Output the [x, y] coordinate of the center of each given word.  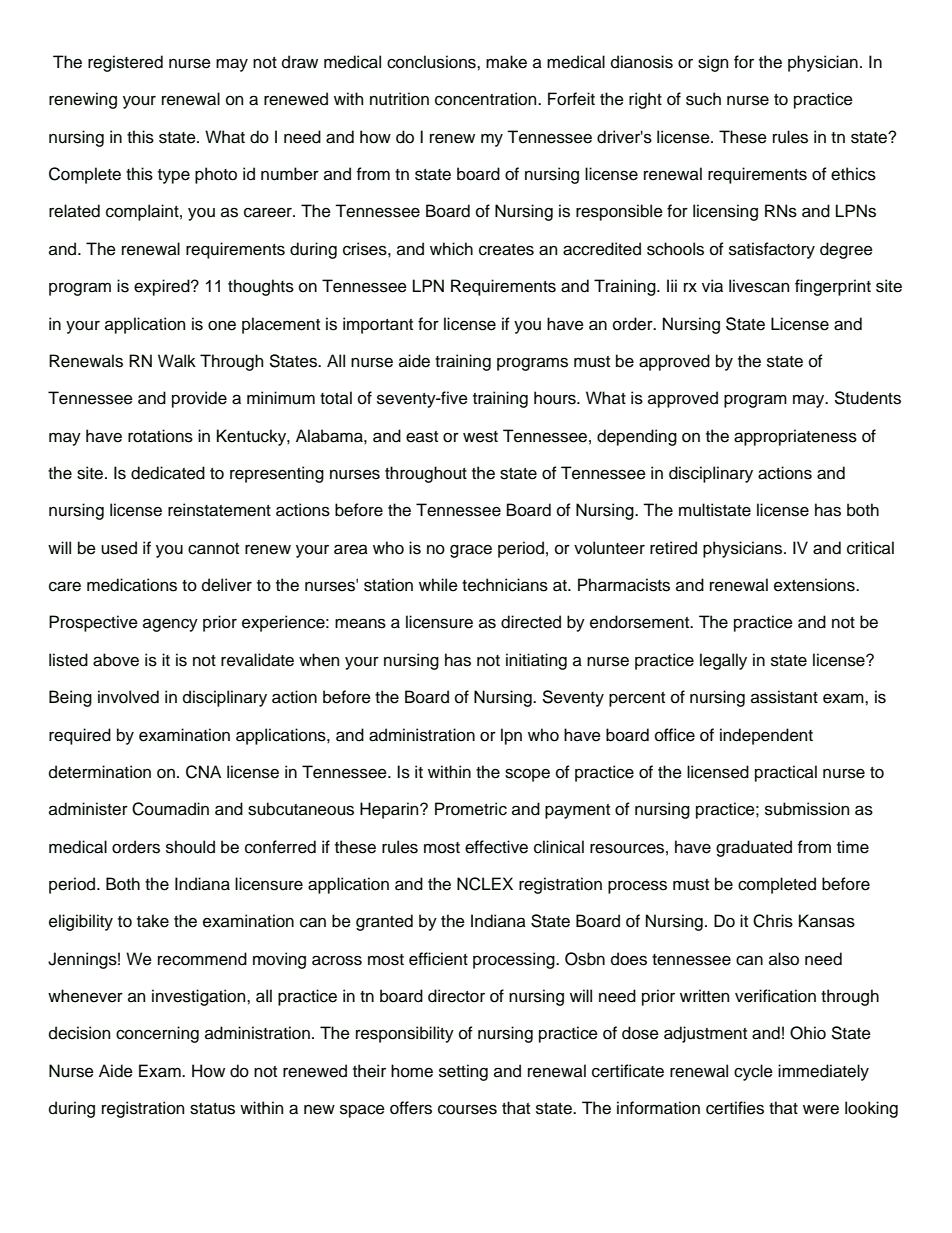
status [212, 1109]
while [438, 585]
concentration [487, 99]
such [703, 99]
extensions [815, 585]
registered [125, 63]
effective [496, 847]
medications [132, 585]
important [378, 325]
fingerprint [833, 287]
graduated [754, 848]
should [190, 847]
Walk [177, 361]
